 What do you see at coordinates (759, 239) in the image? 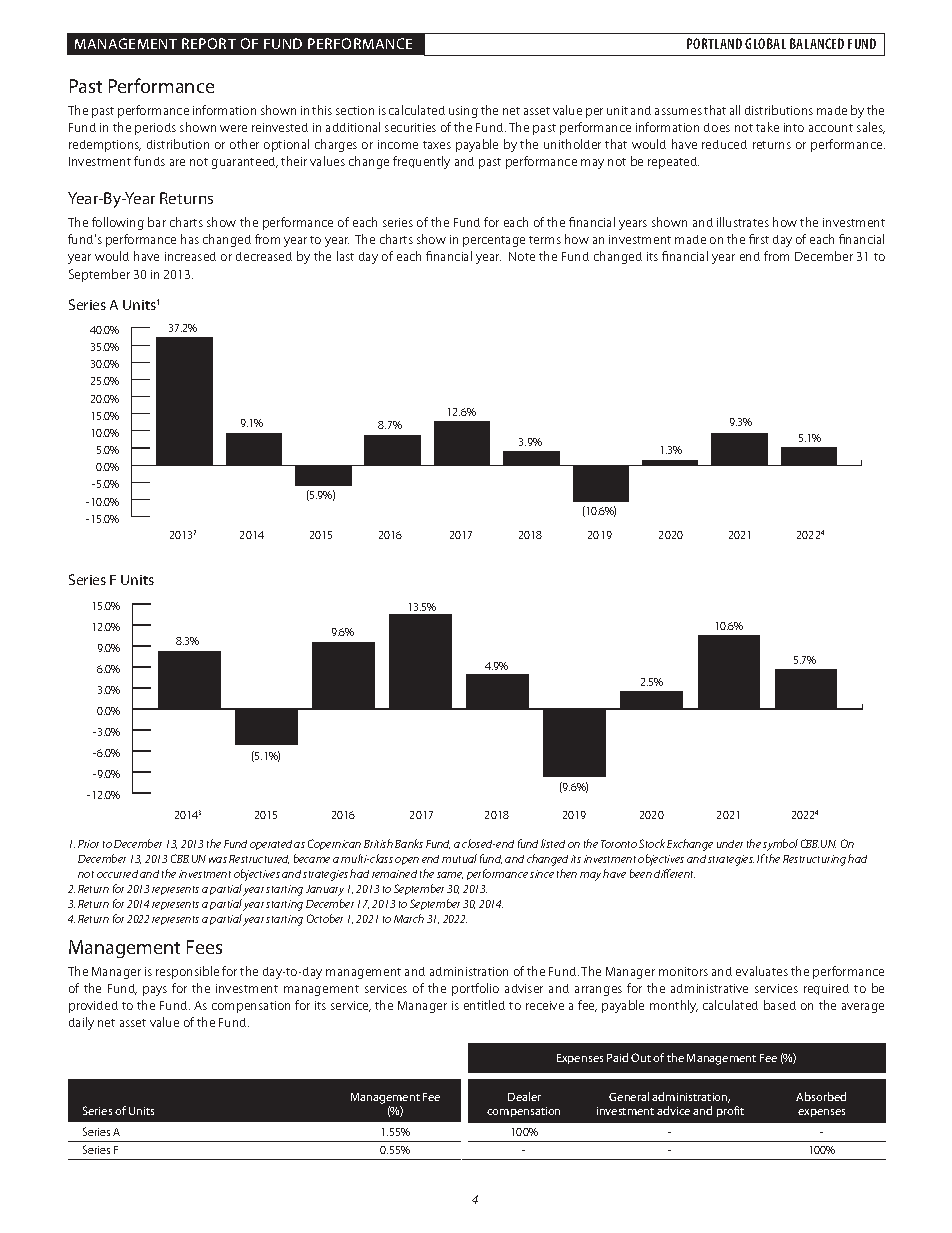
I see `first` at bounding box center [759, 239].
